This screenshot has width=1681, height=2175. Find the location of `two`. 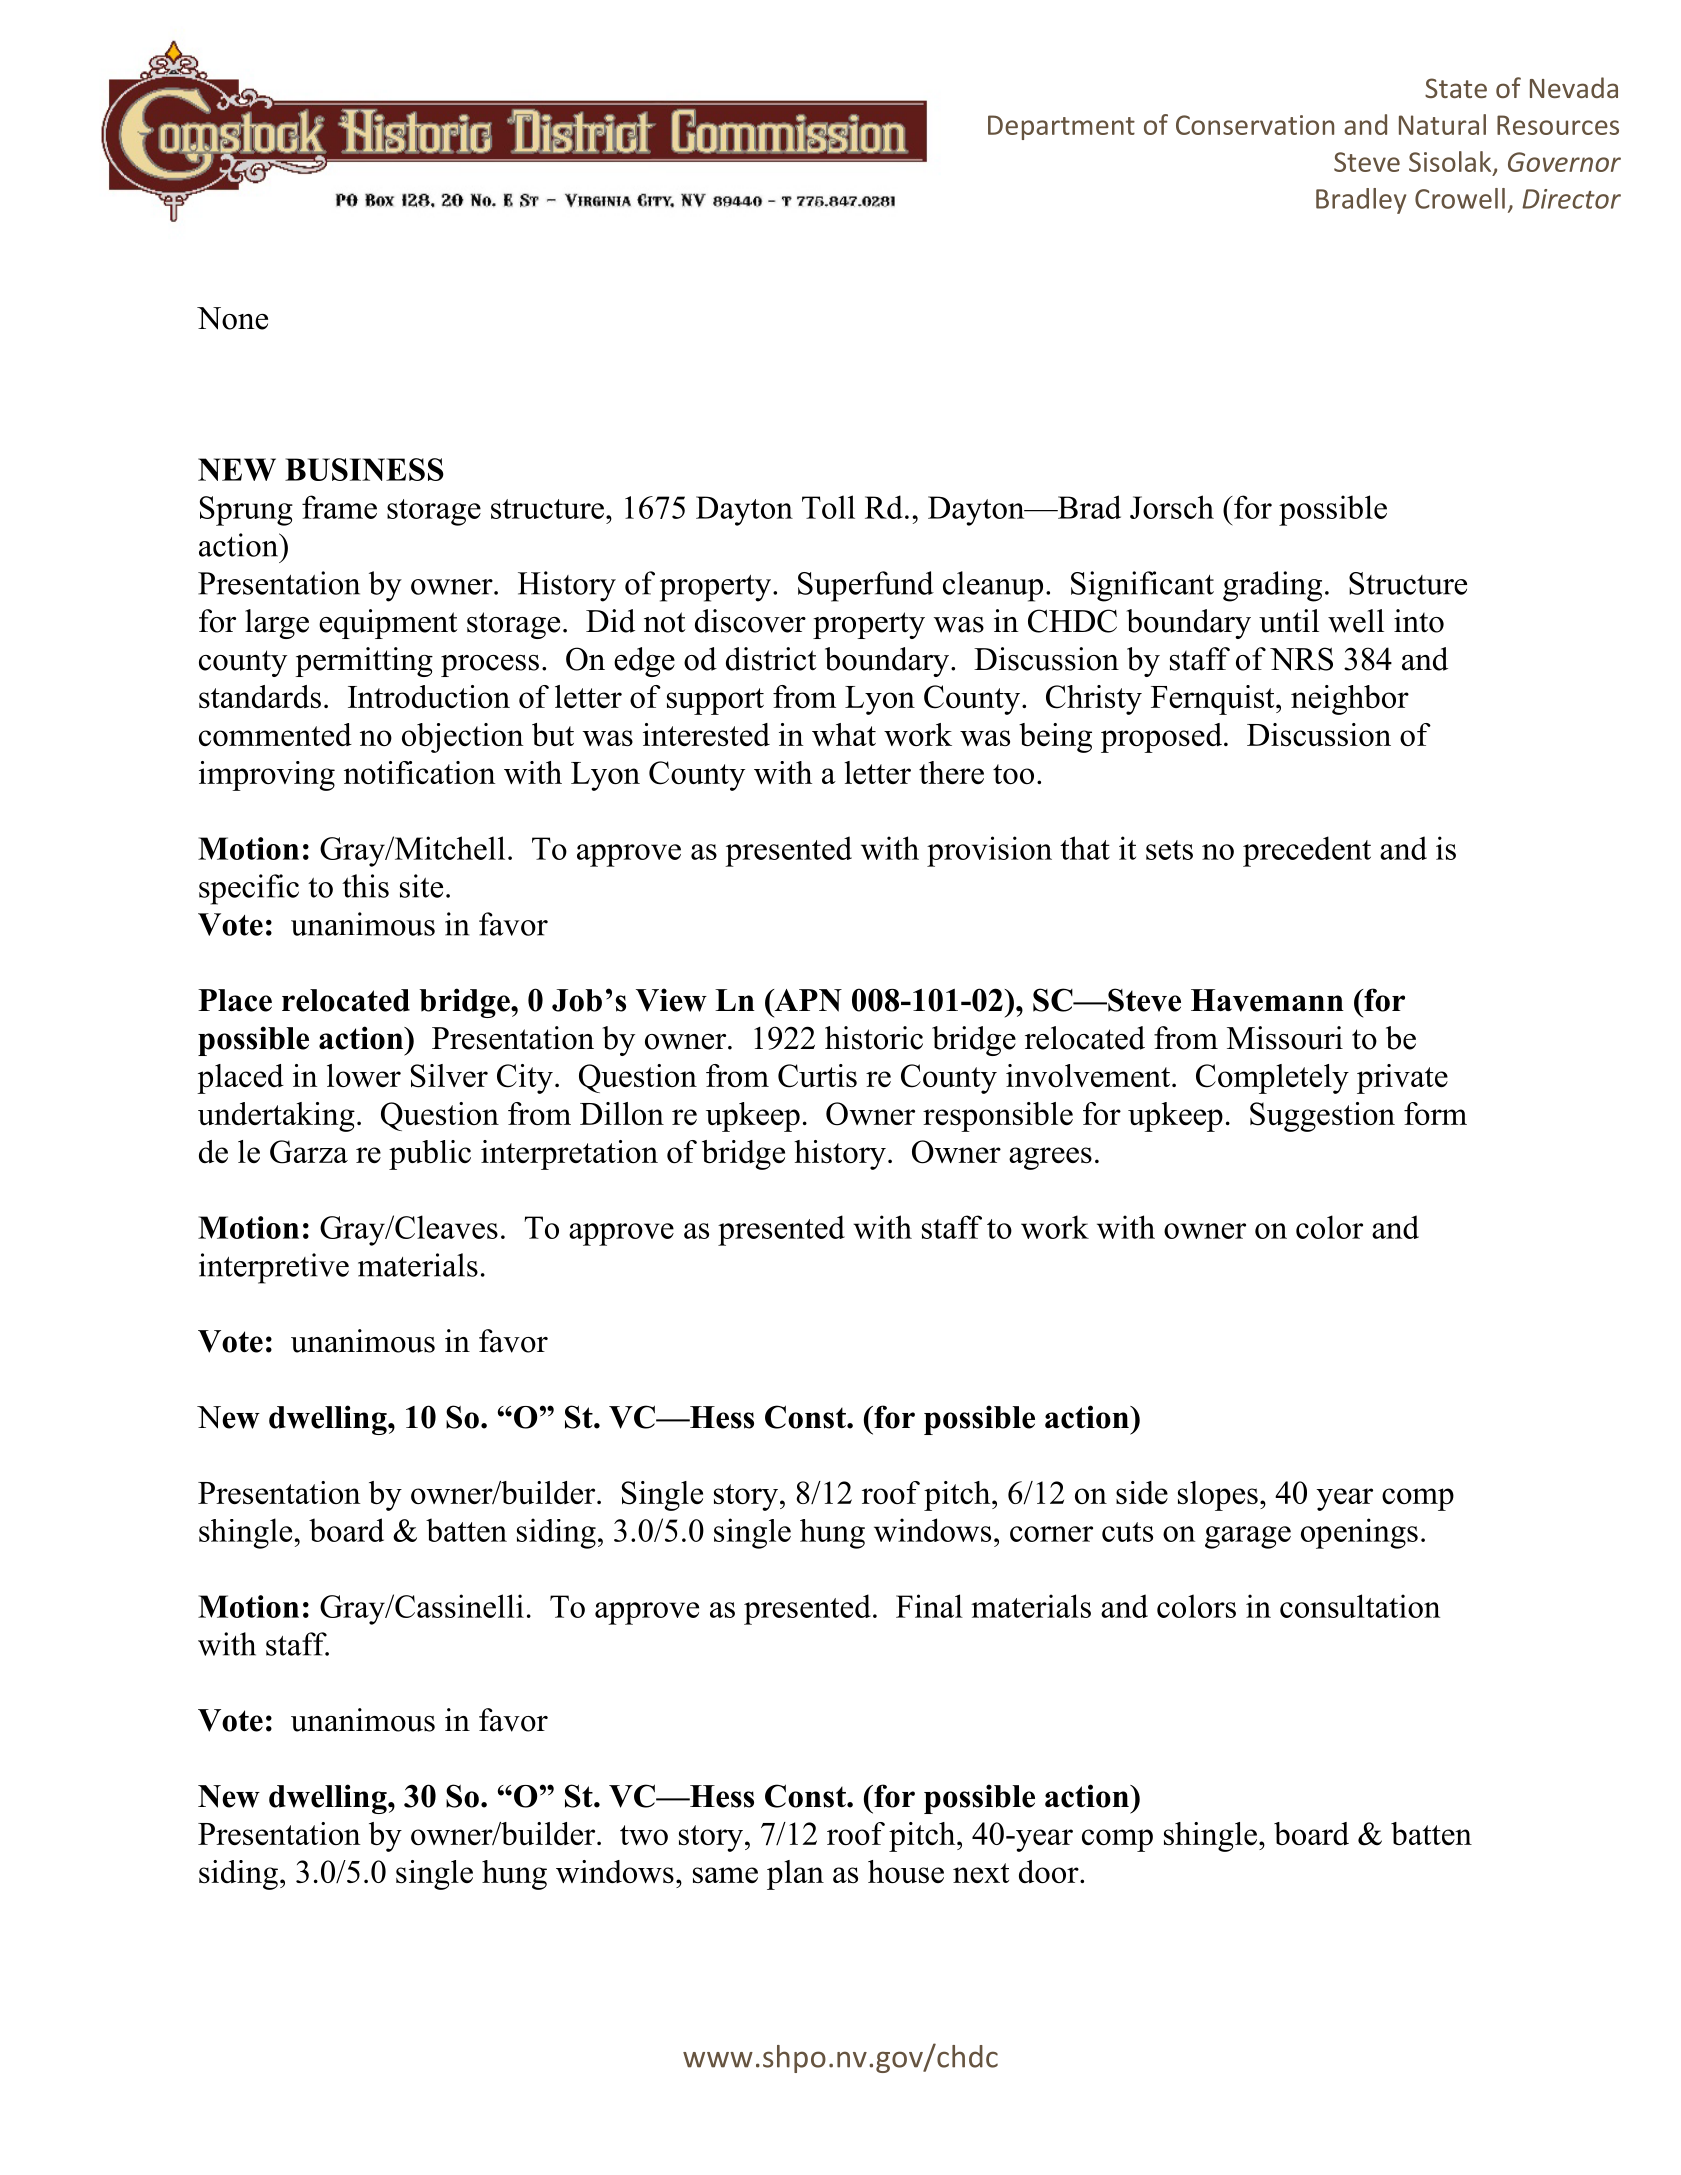

two is located at coordinates (644, 1835).
